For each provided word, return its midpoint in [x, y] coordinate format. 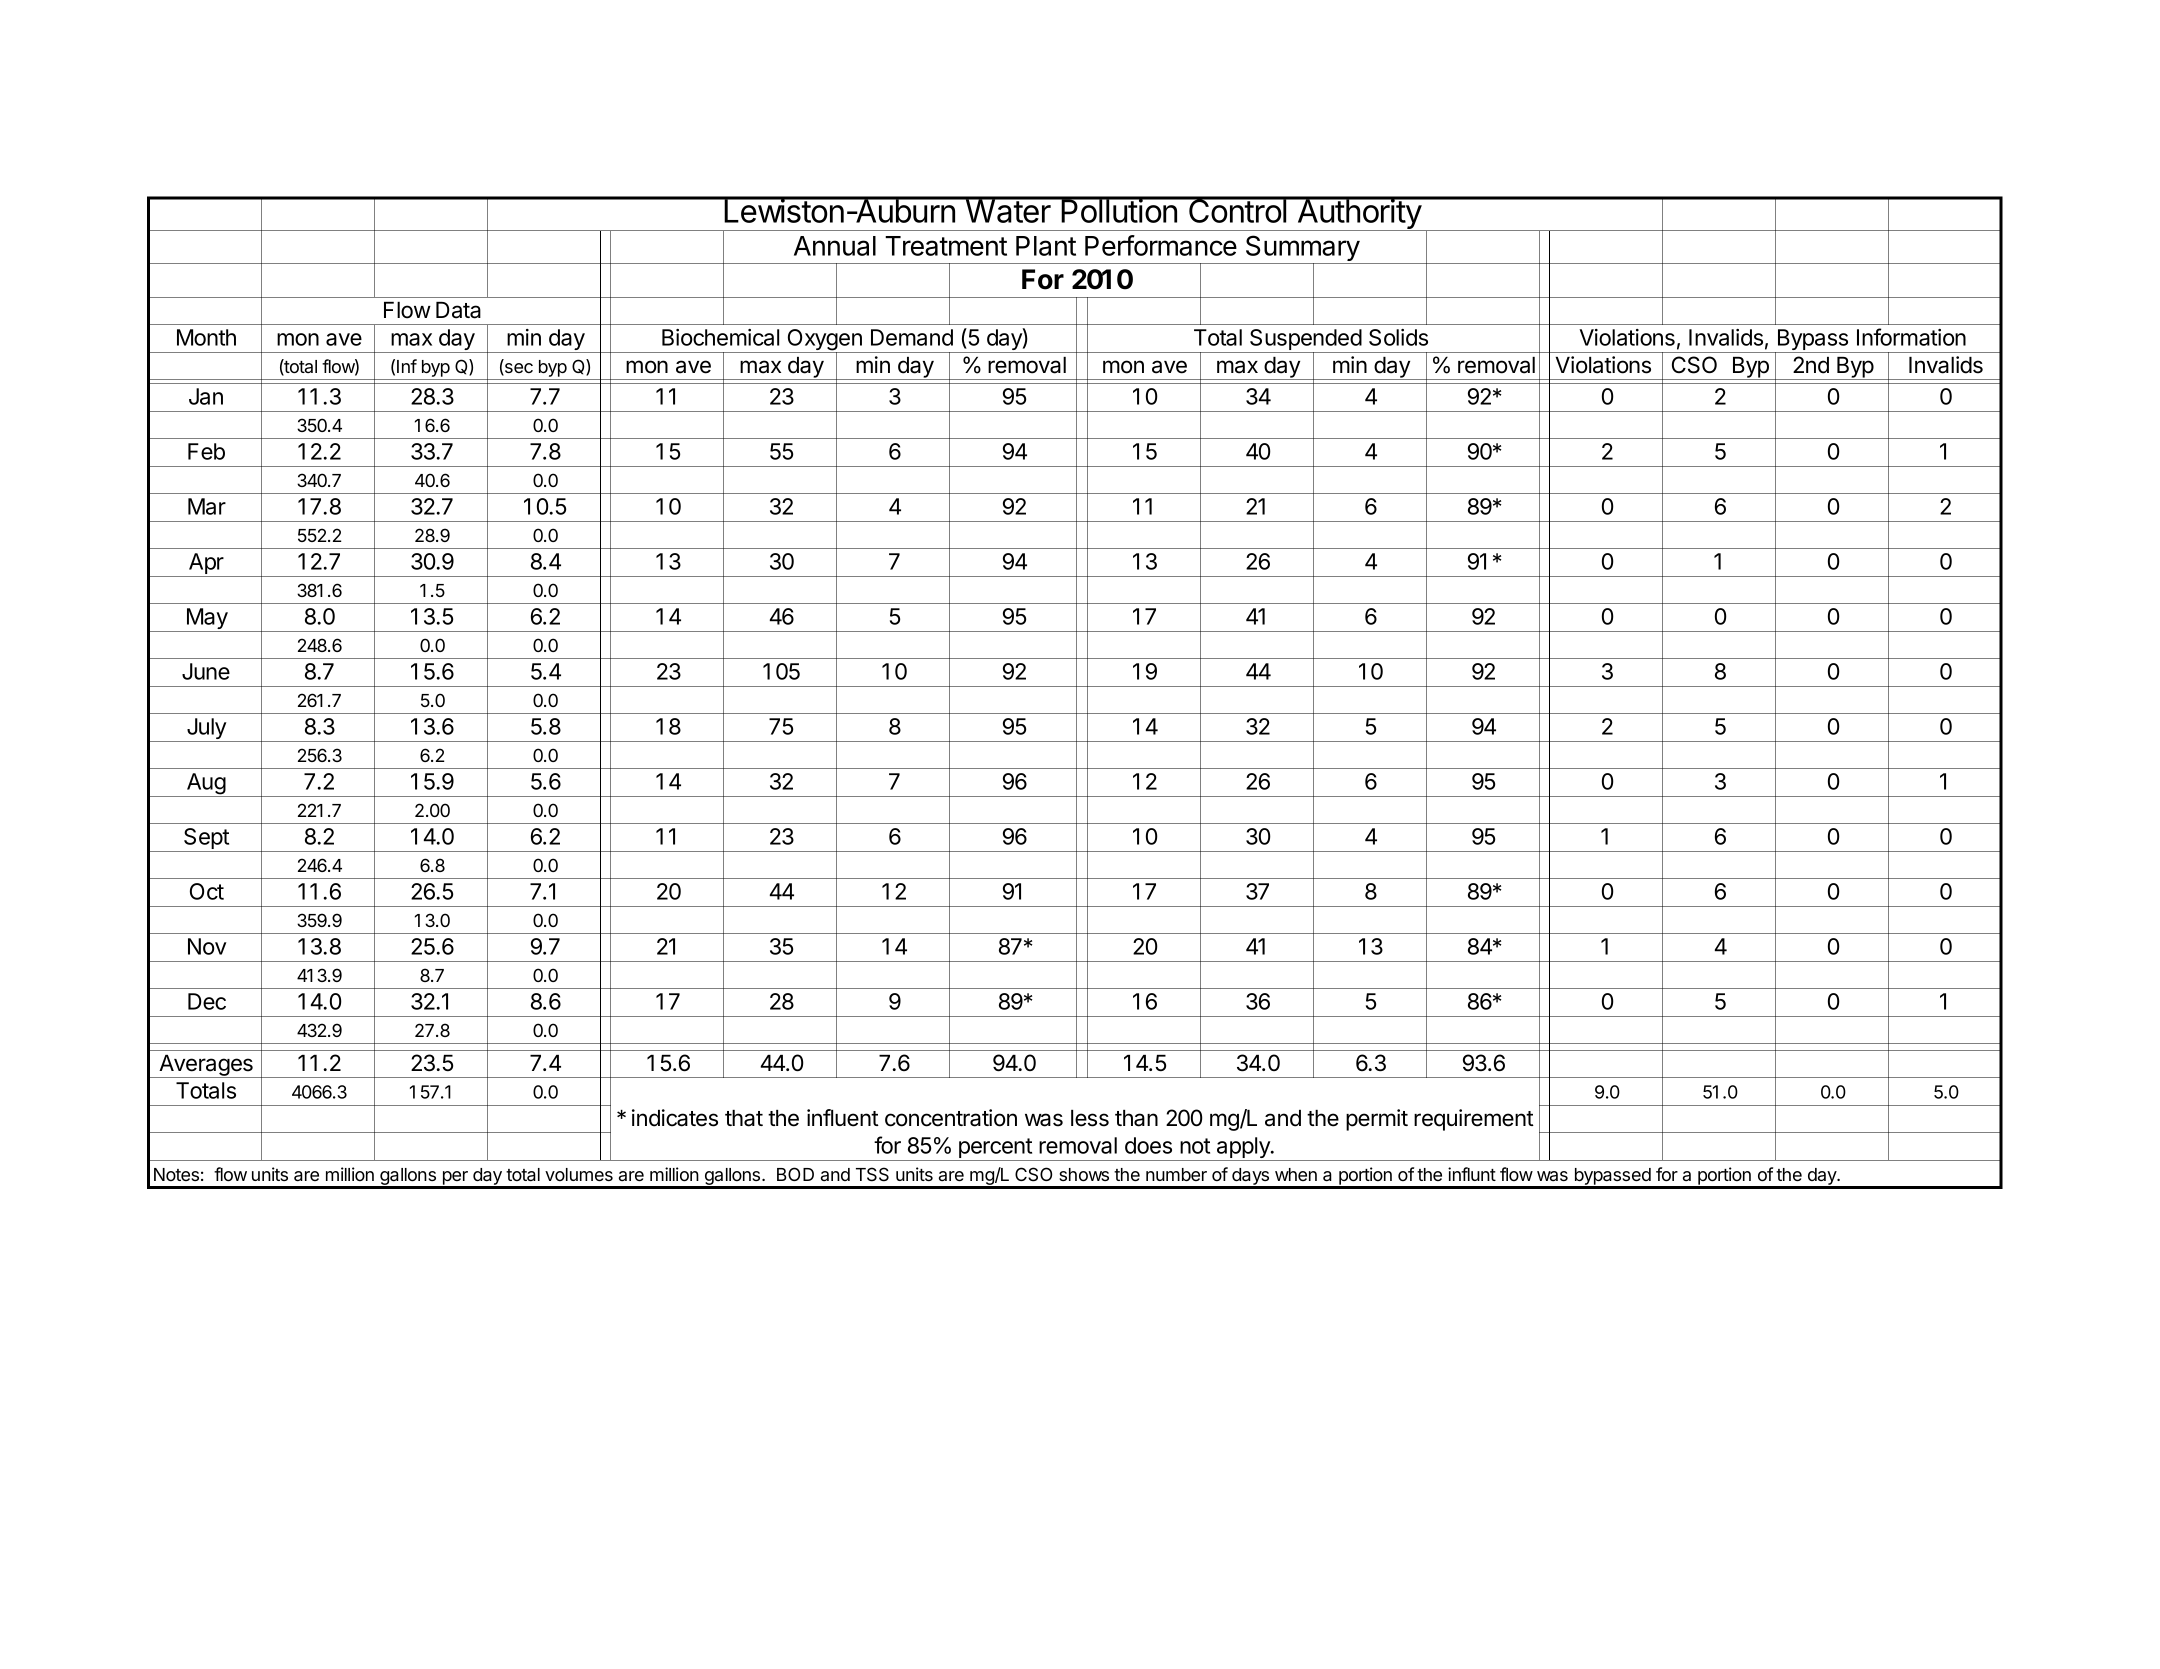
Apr [206, 565]
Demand [912, 337]
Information [1911, 337]
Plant [1046, 246]
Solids [1398, 337]
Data [458, 310]
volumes [579, 1174]
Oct [207, 891]
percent [995, 1149]
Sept [206, 840]
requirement [1474, 1120]
